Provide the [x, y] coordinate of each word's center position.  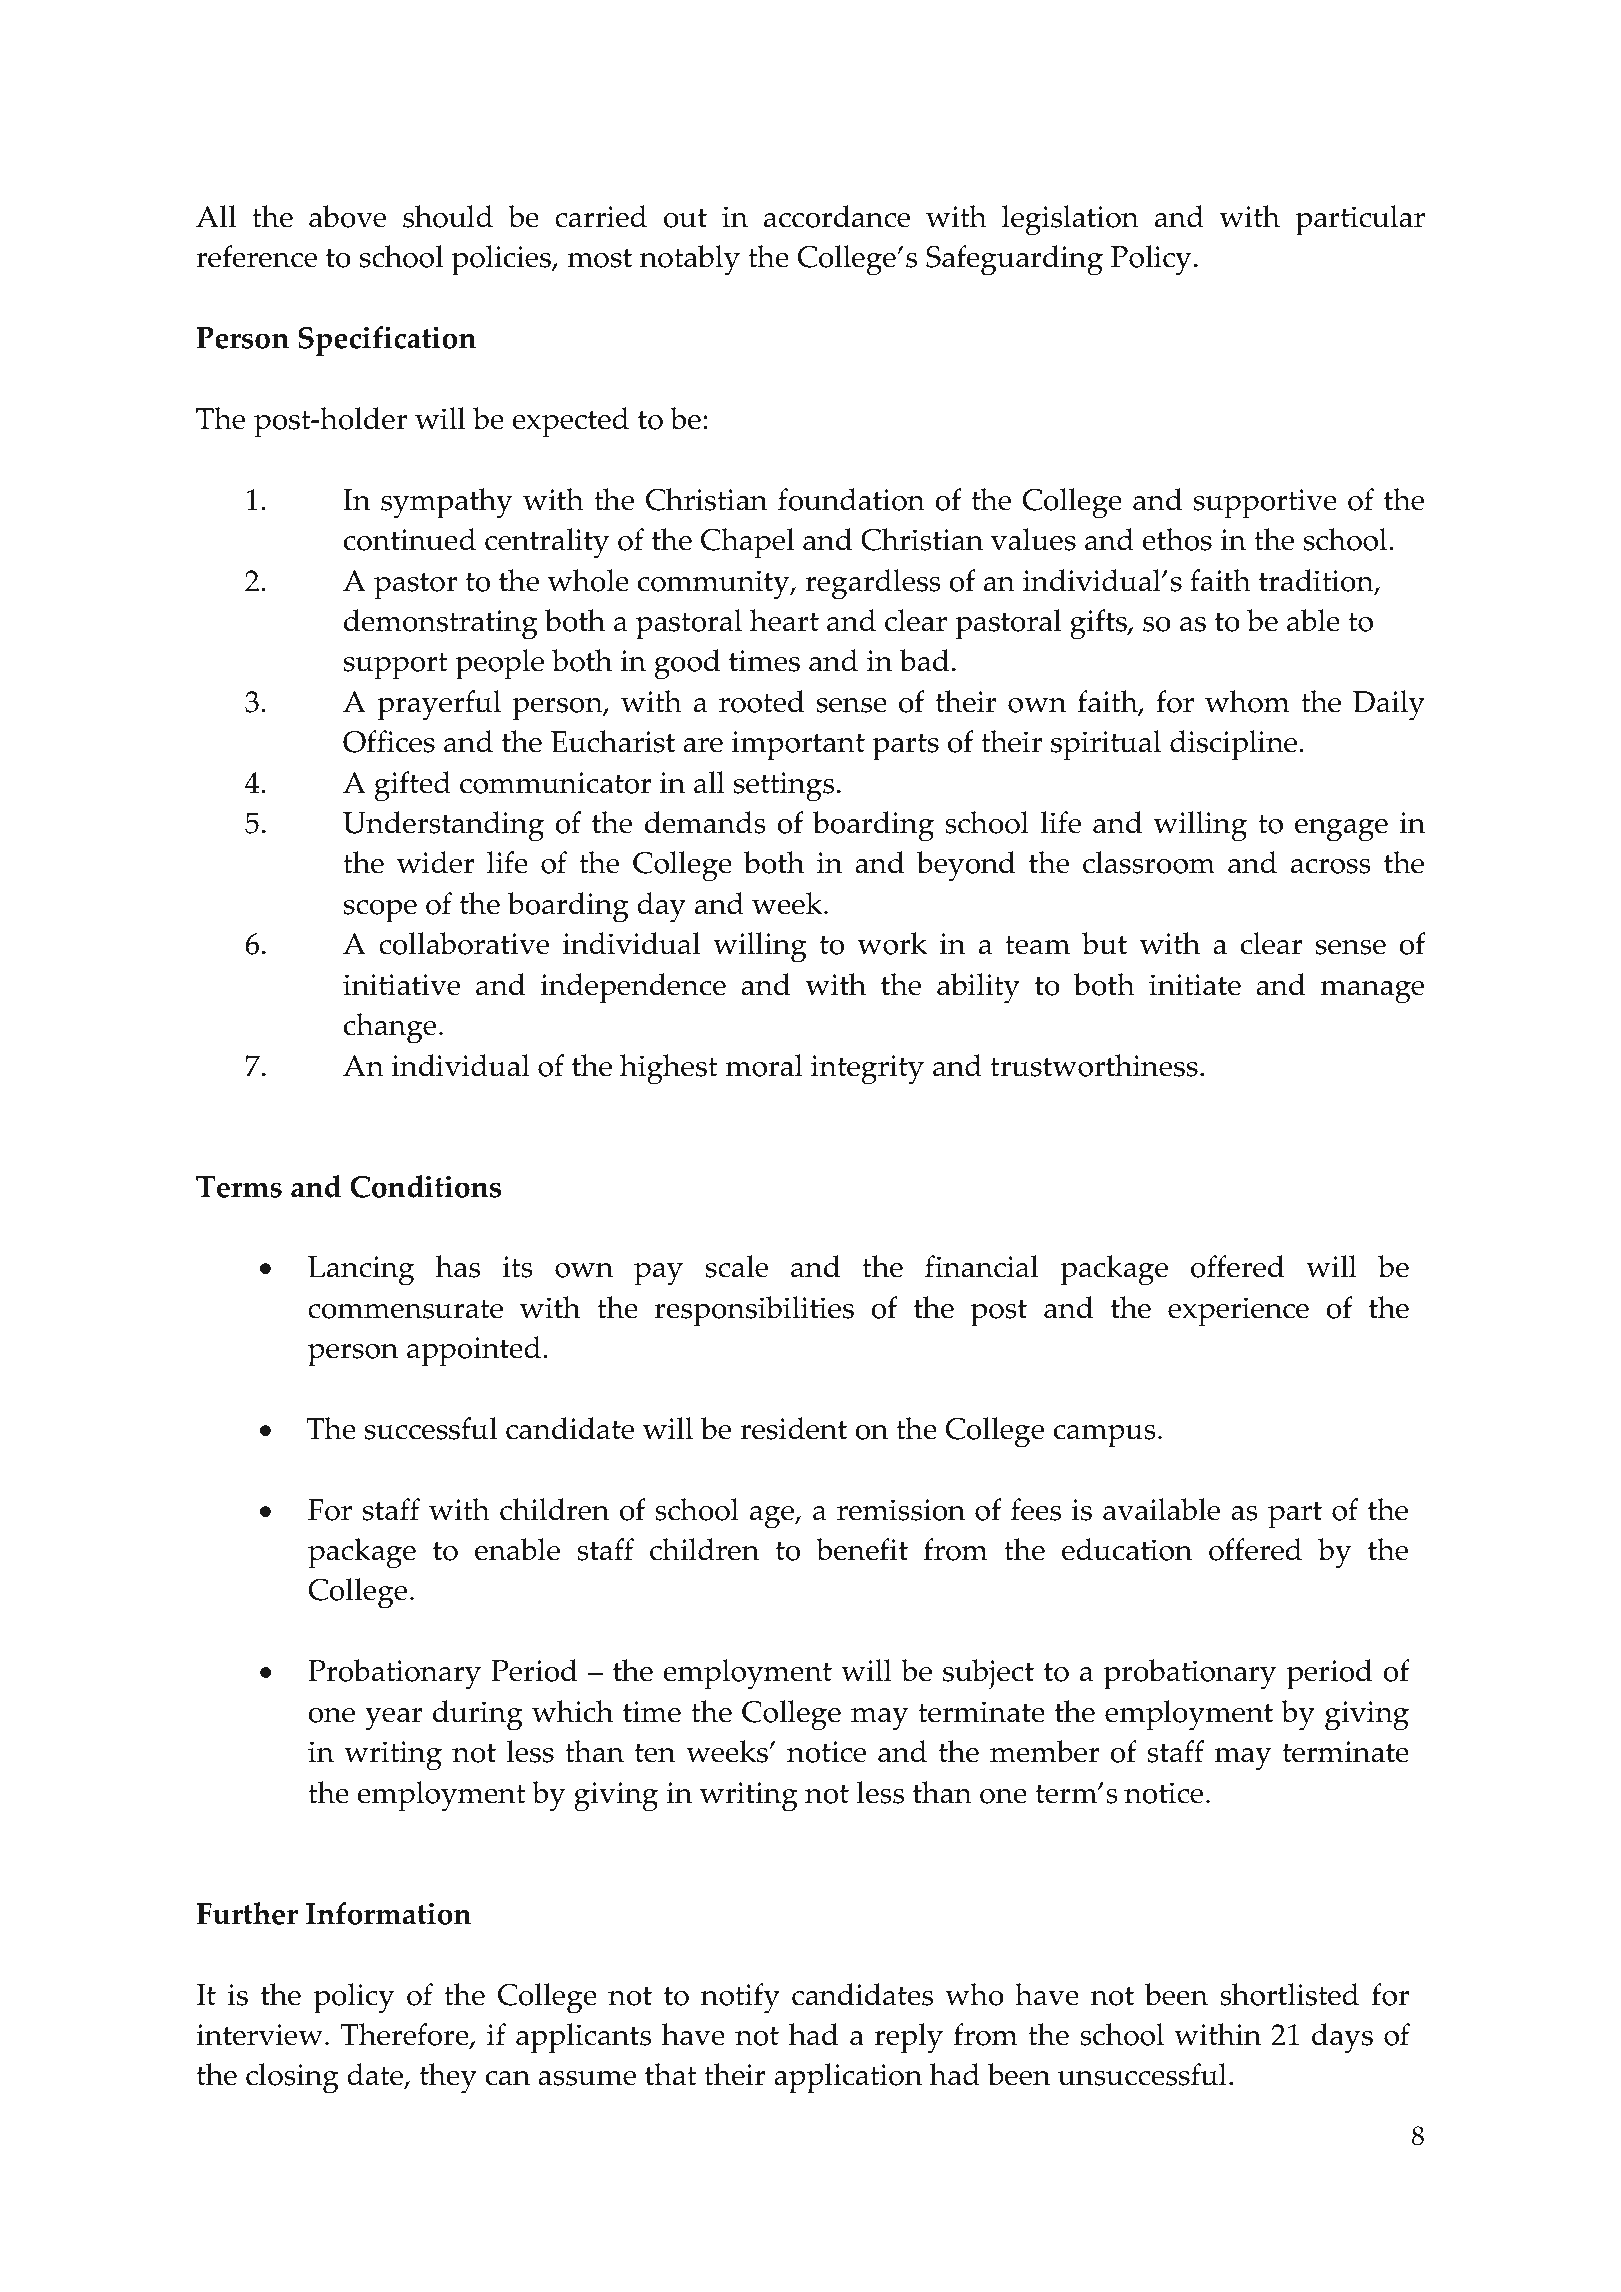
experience [1238, 1312]
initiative [401, 985]
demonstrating [441, 624]
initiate [1195, 985]
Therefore [406, 2036]
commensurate [405, 1309]
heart [784, 620]
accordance [837, 216]
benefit [862, 1549]
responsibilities [754, 1311]
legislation [1070, 220]
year [394, 1719]
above [347, 216]
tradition [1317, 582]
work [892, 943]
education [1127, 1549]
